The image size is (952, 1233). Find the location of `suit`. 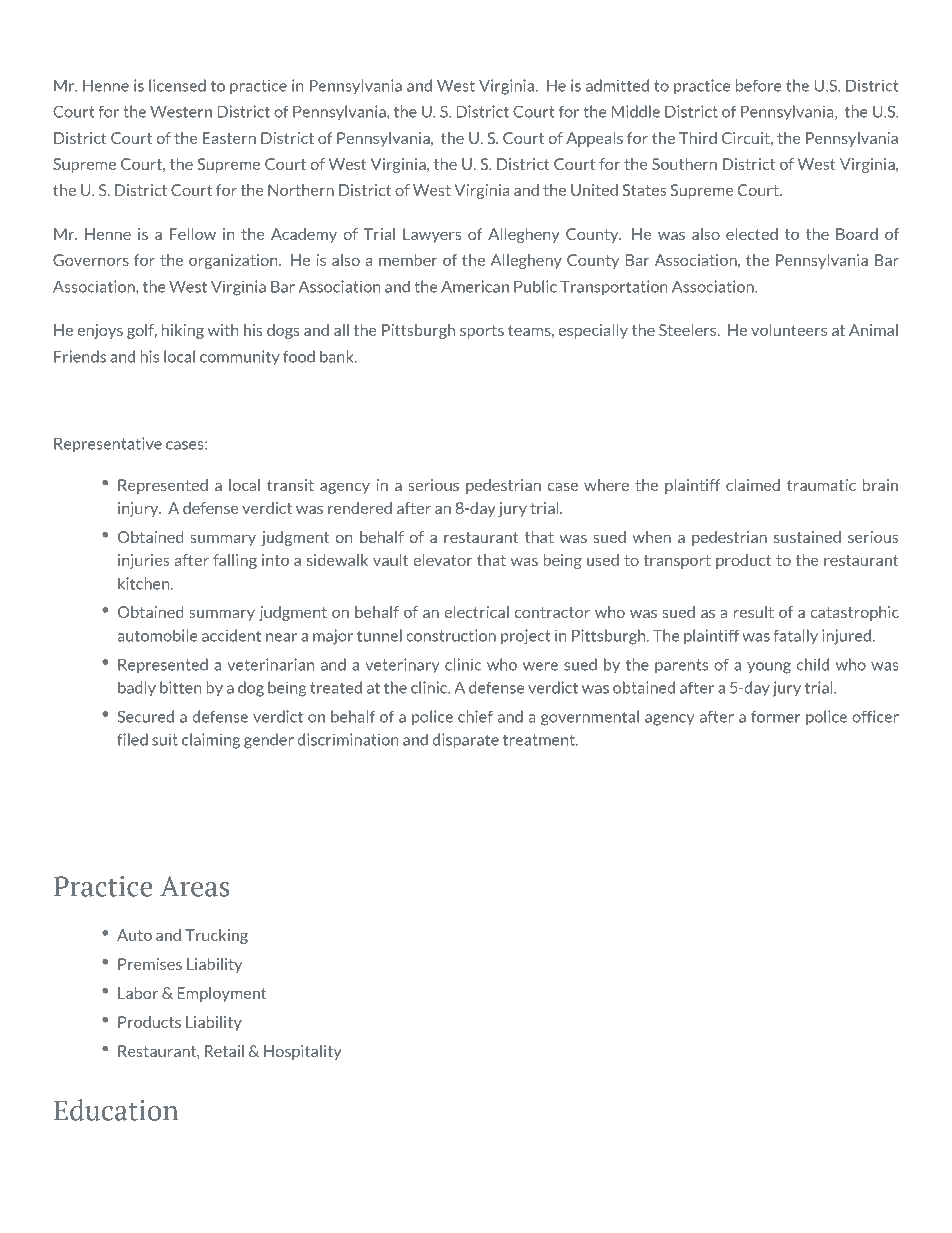

suit is located at coordinates (165, 739).
